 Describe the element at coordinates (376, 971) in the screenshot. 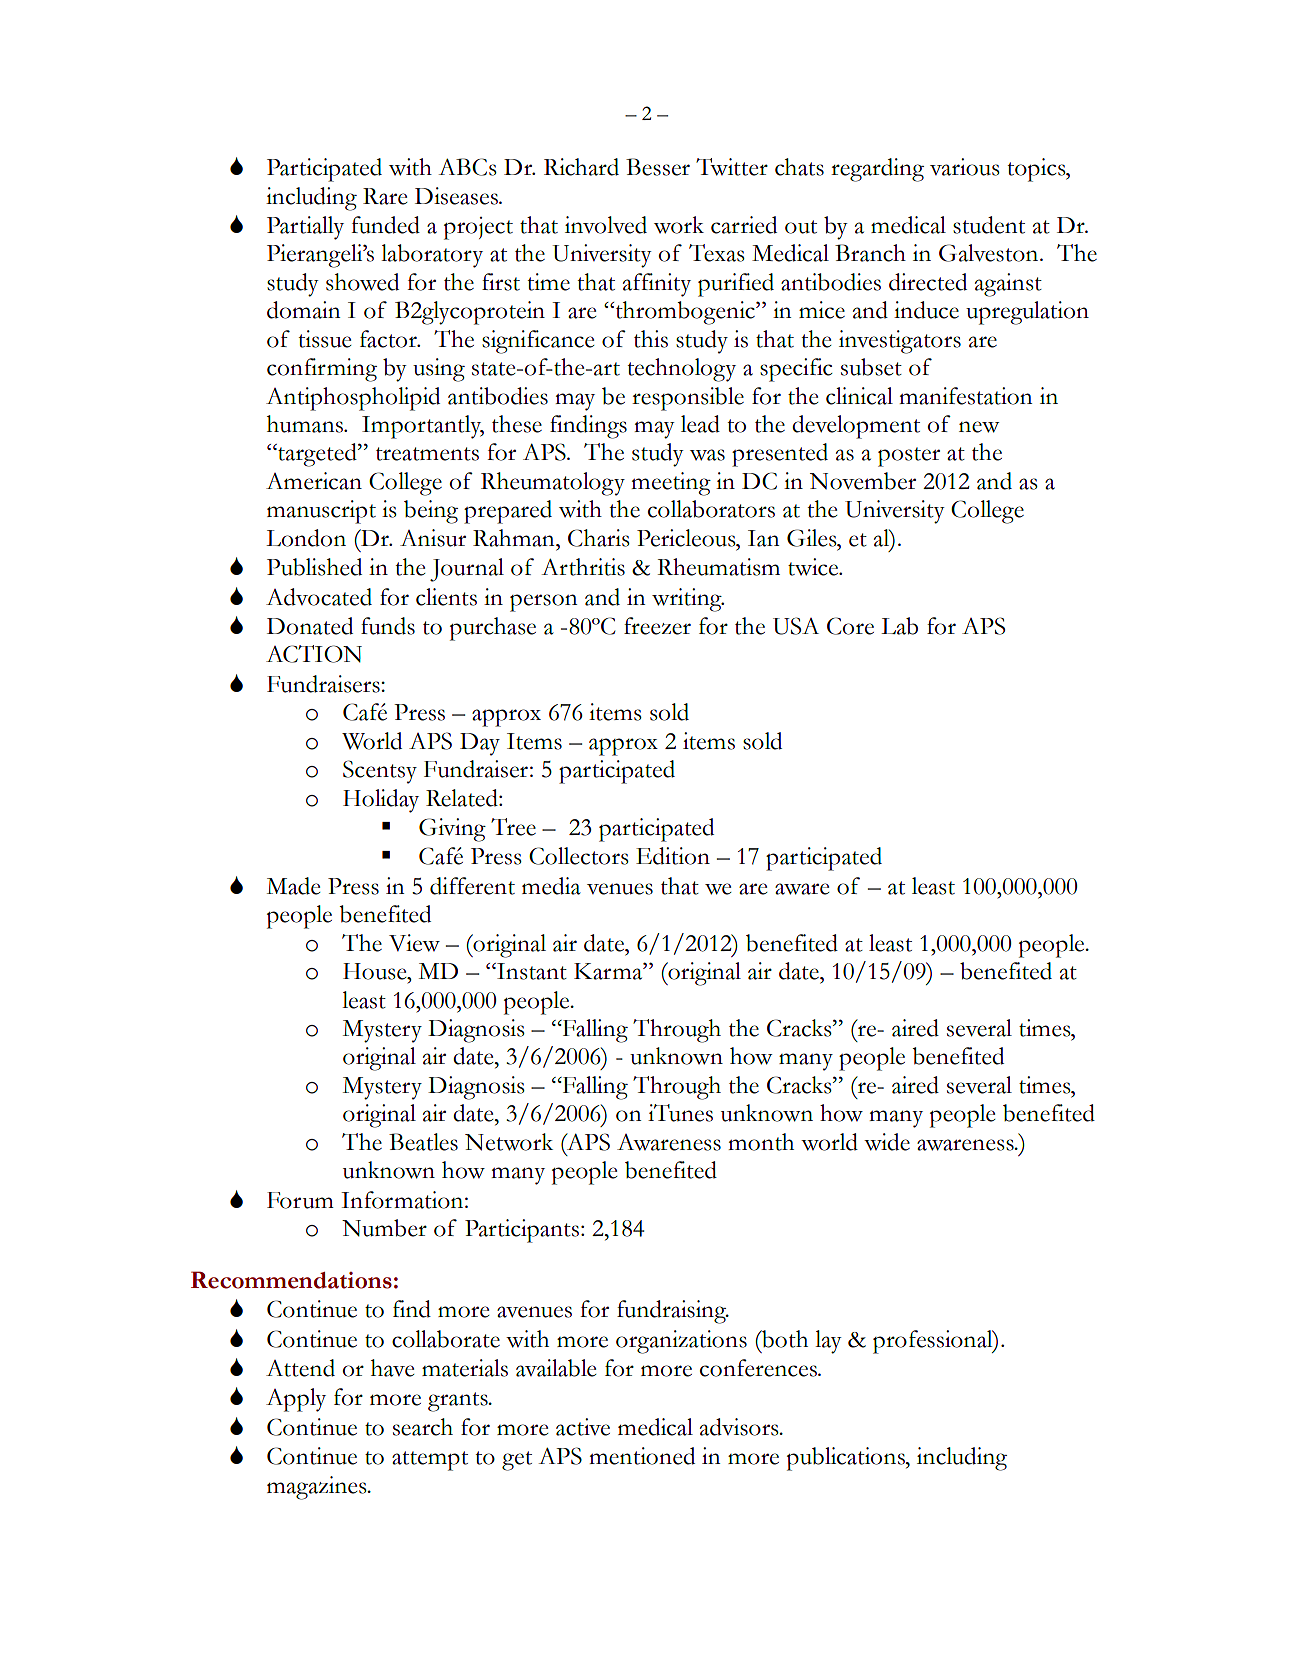

I see `House` at that location.
